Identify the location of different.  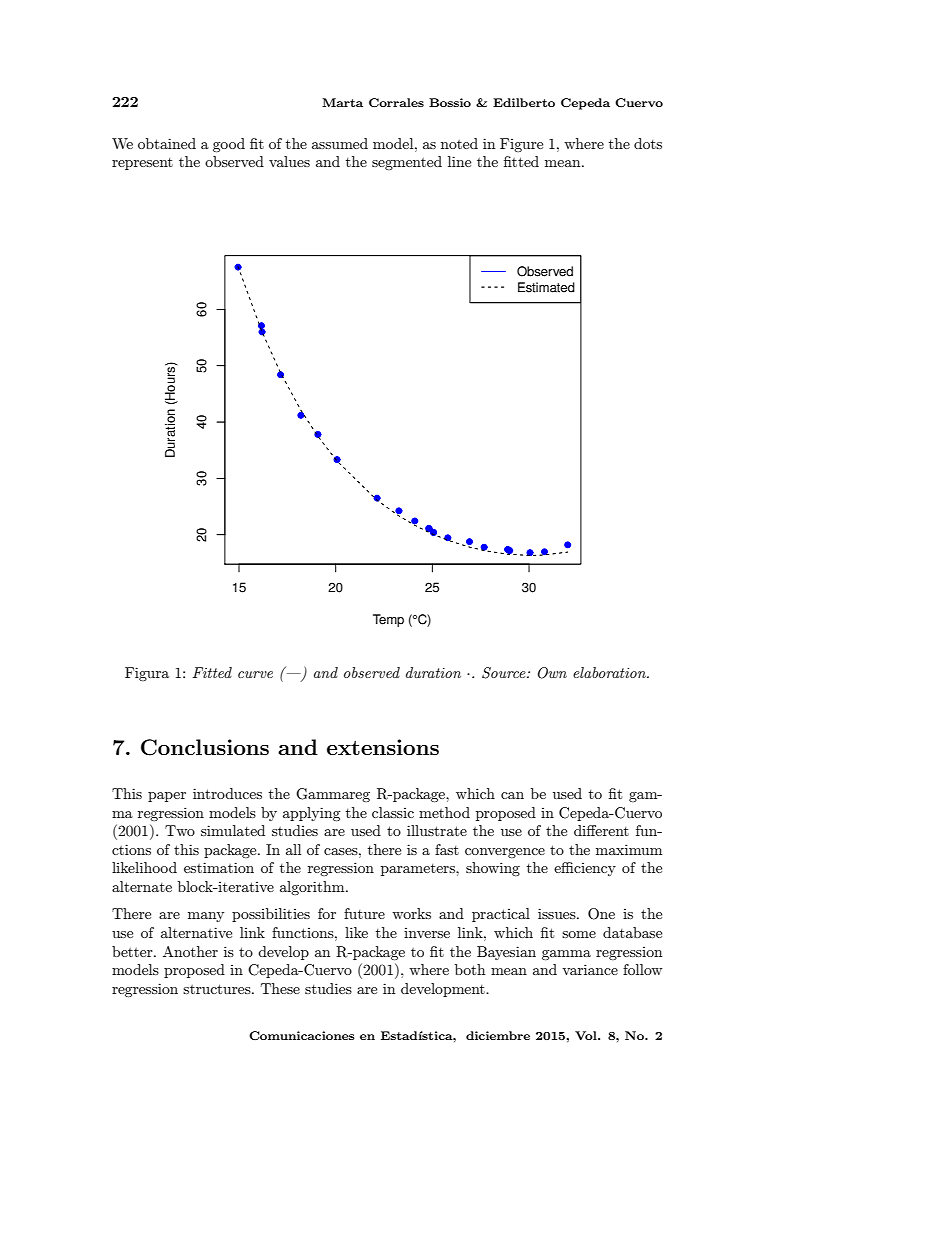
(601, 830).
